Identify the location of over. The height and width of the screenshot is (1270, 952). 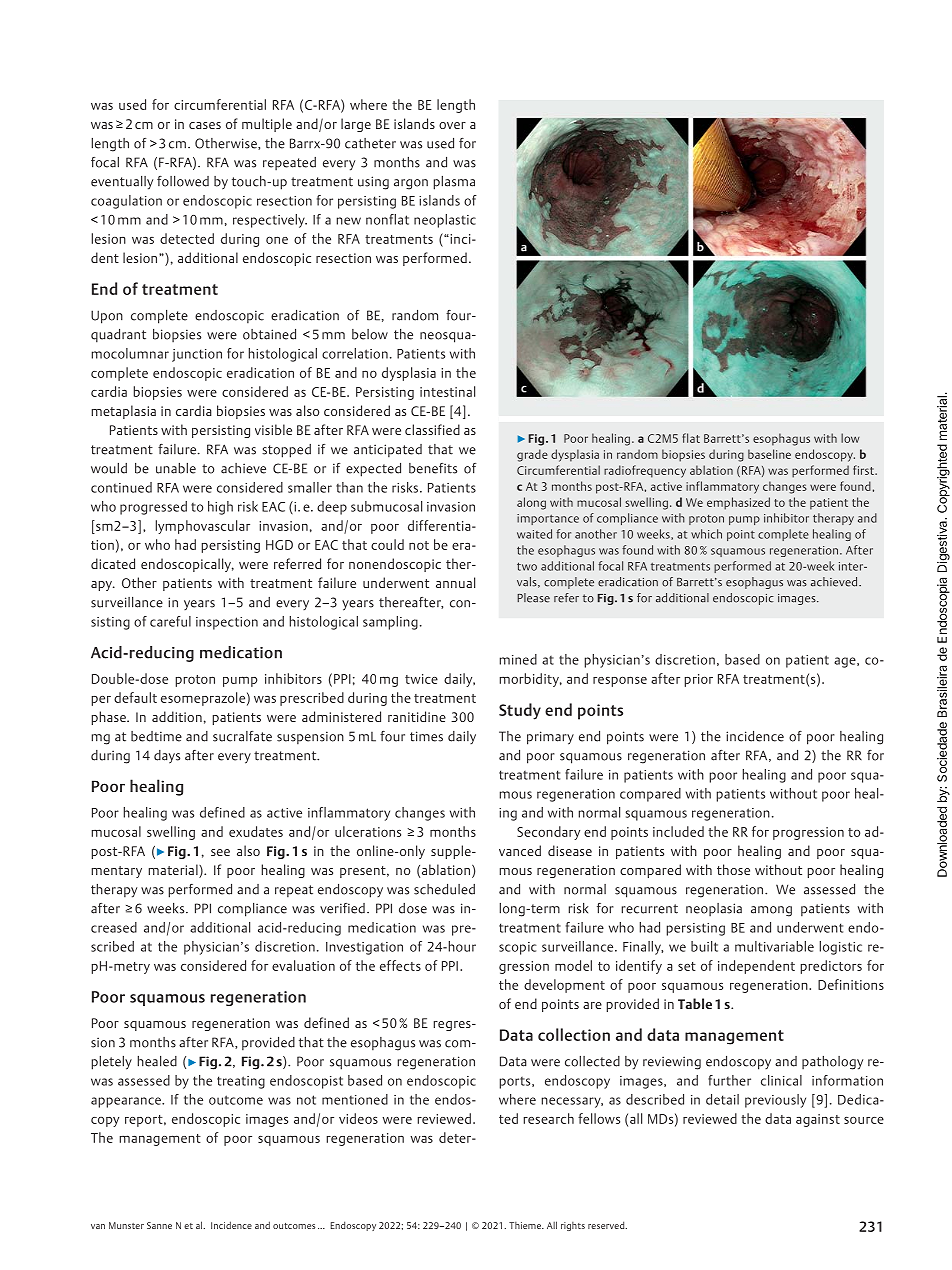
(452, 125).
